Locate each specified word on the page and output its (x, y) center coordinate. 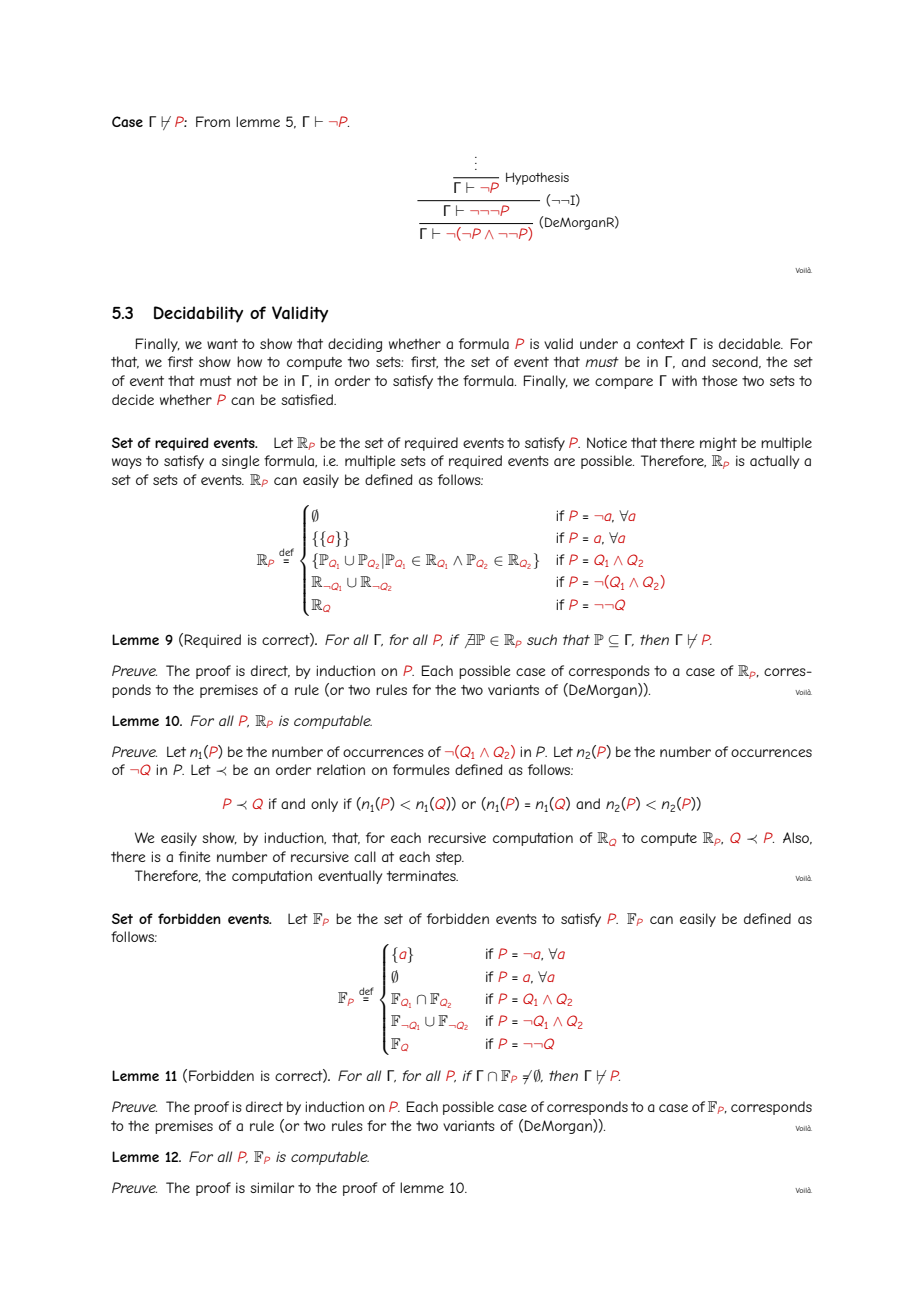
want (222, 344)
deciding (355, 345)
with (684, 380)
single (240, 462)
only (324, 805)
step (450, 858)
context (661, 344)
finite (194, 856)
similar (272, 1187)
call (365, 856)
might (718, 444)
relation (341, 769)
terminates (422, 875)
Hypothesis (537, 178)
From (213, 121)
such (542, 639)
